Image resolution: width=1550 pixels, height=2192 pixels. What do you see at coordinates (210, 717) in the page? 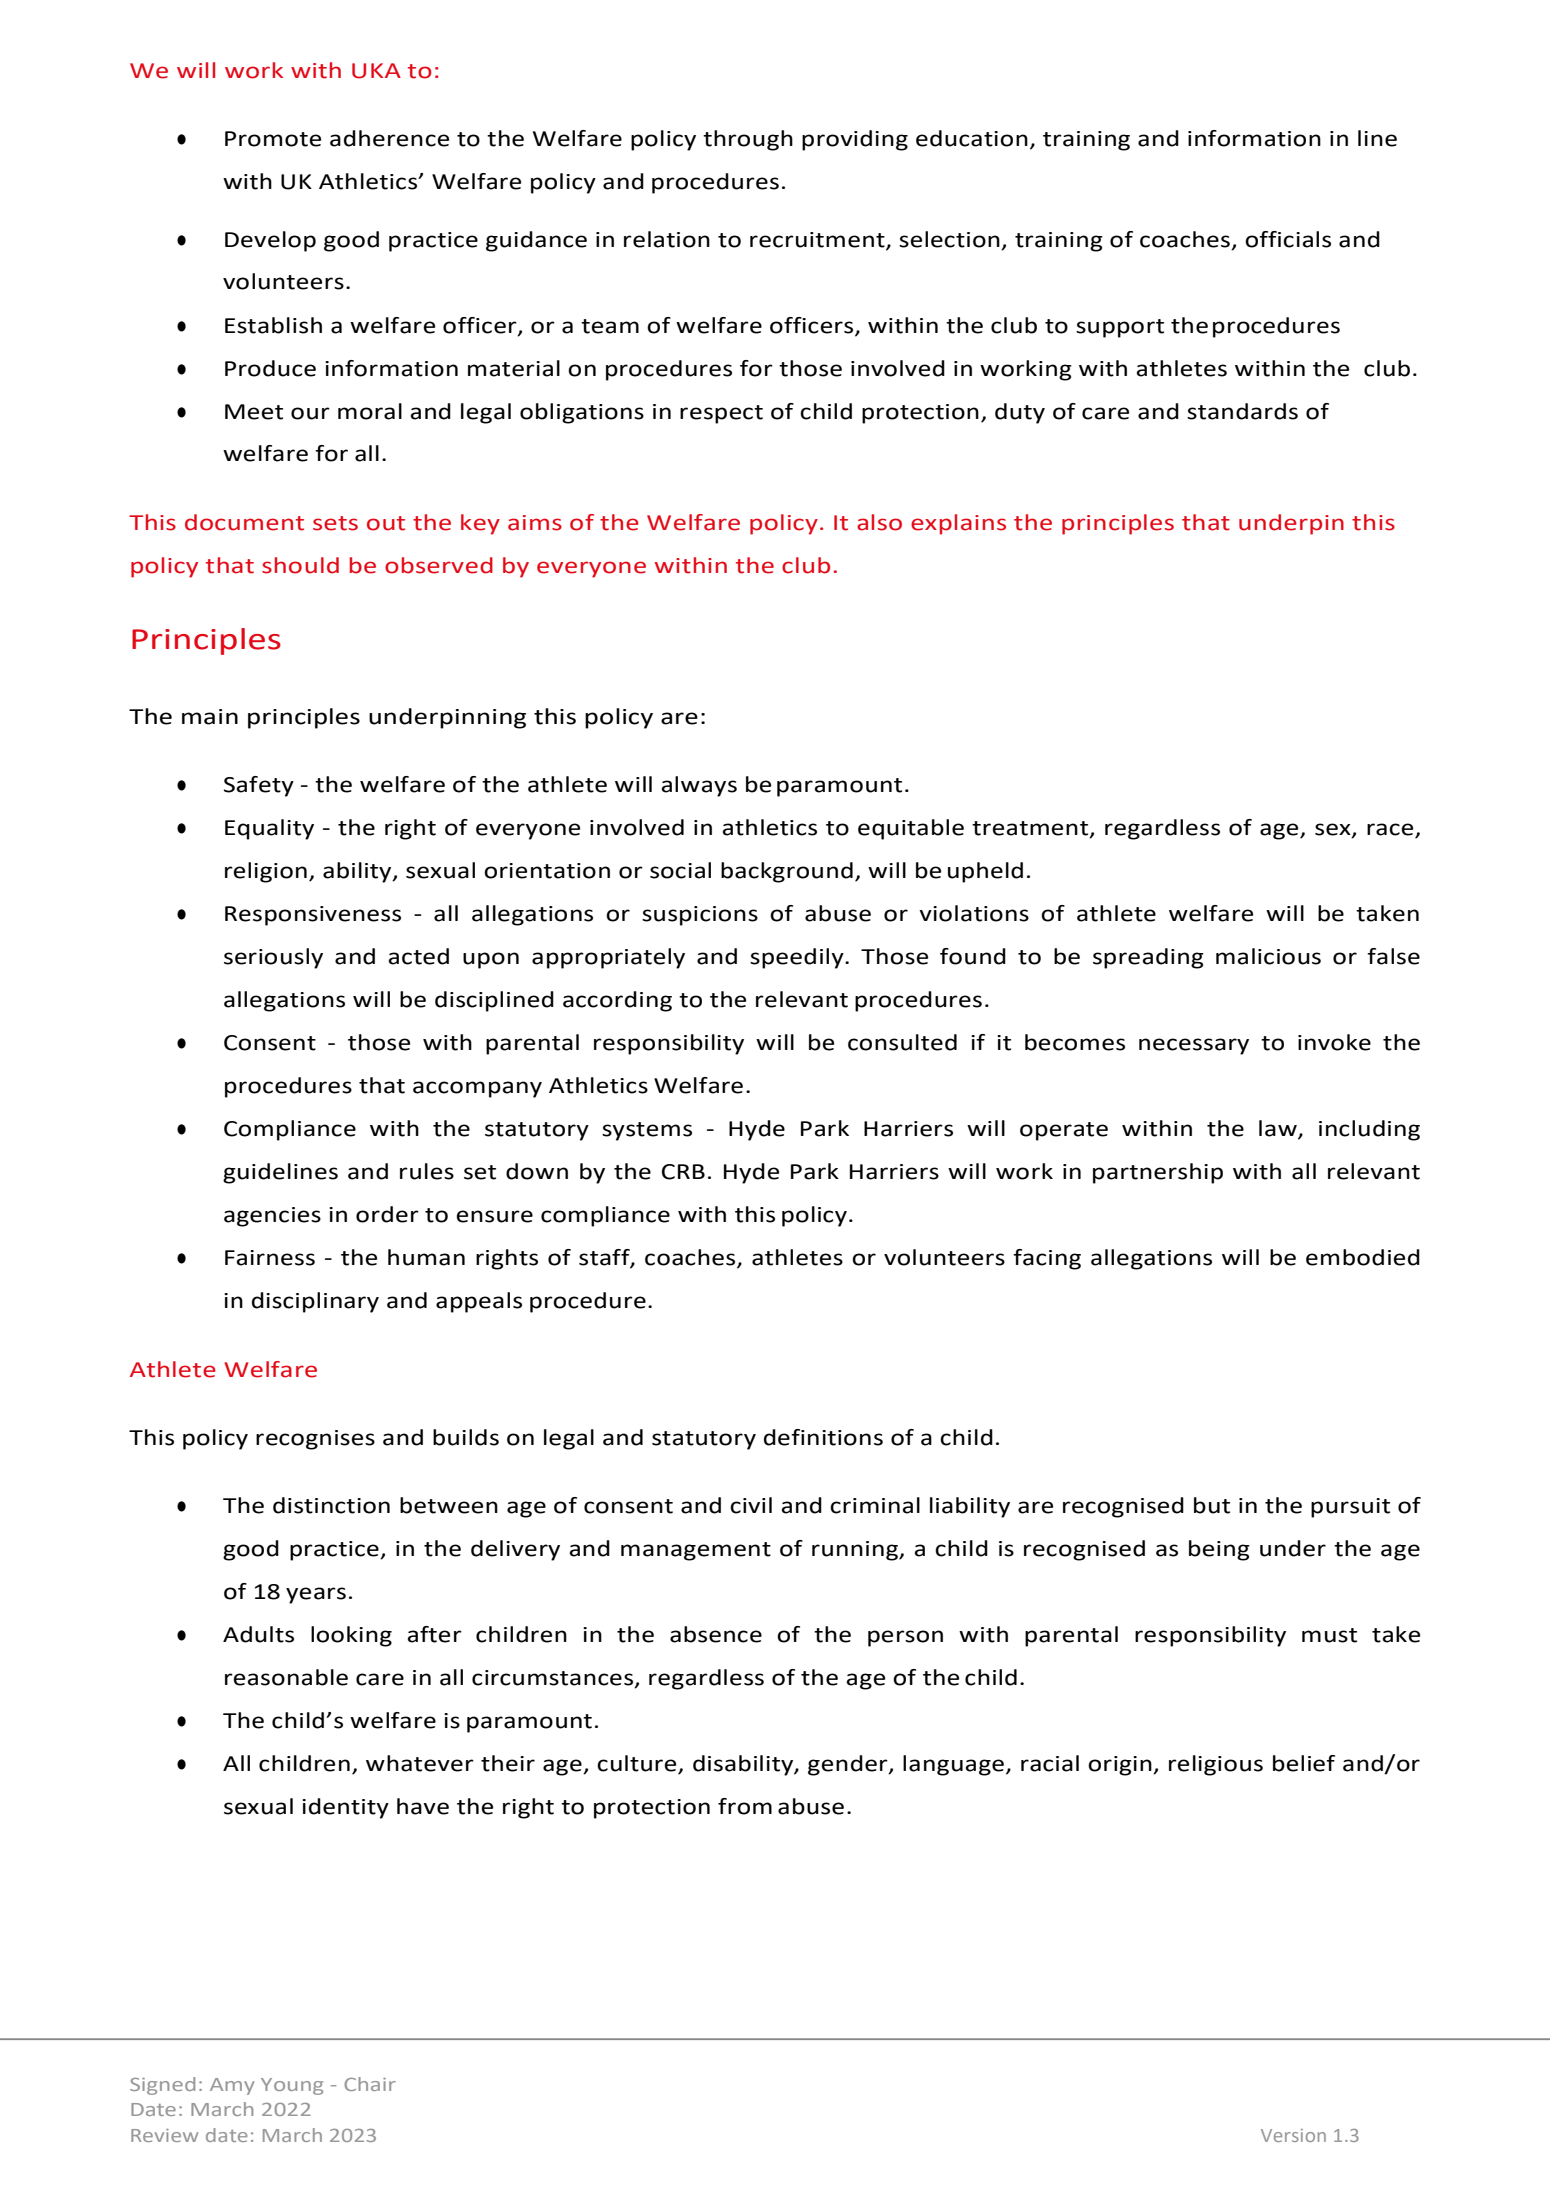
I see `main` at bounding box center [210, 717].
